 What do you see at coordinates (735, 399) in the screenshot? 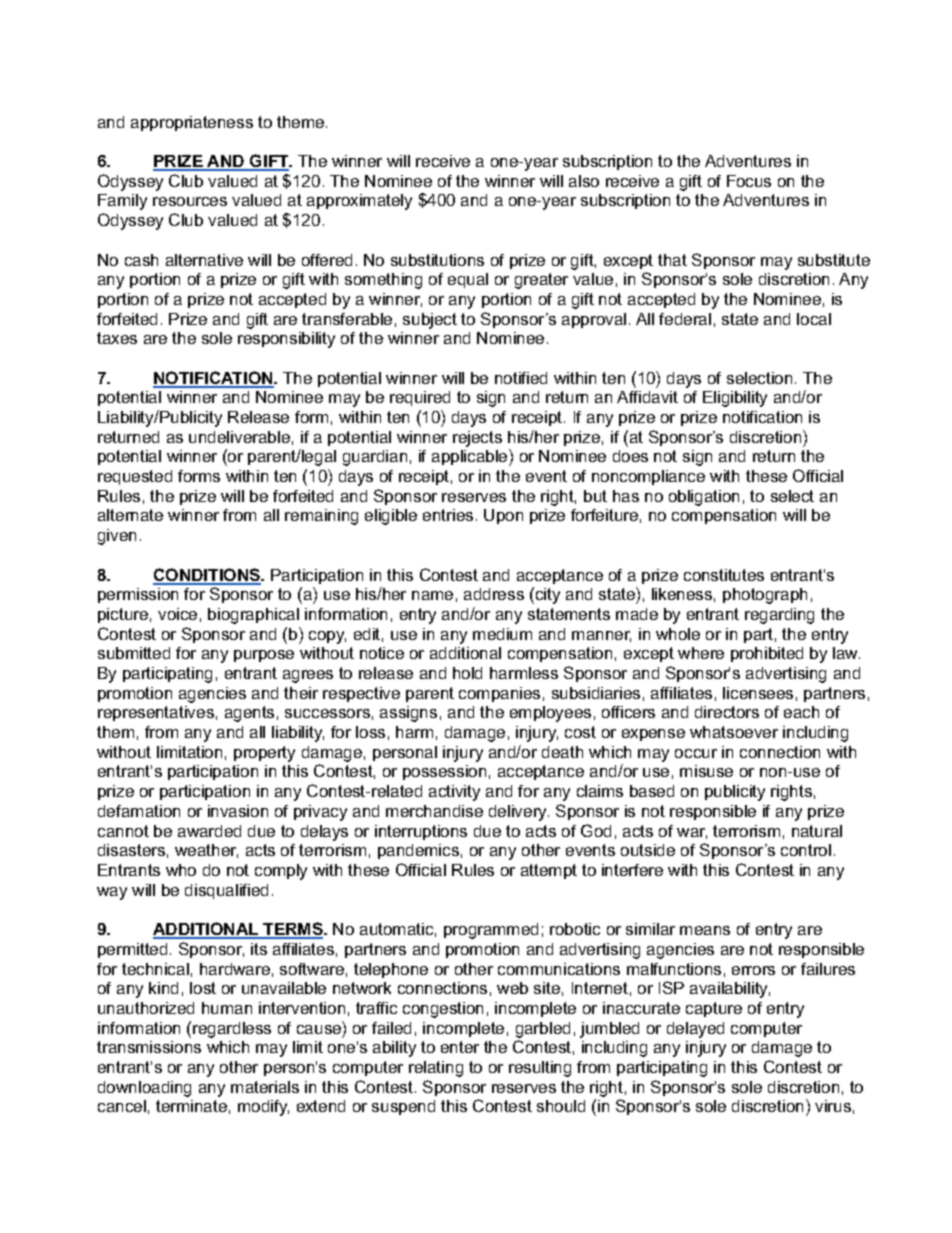
I see `Eligibility` at bounding box center [735, 399].
